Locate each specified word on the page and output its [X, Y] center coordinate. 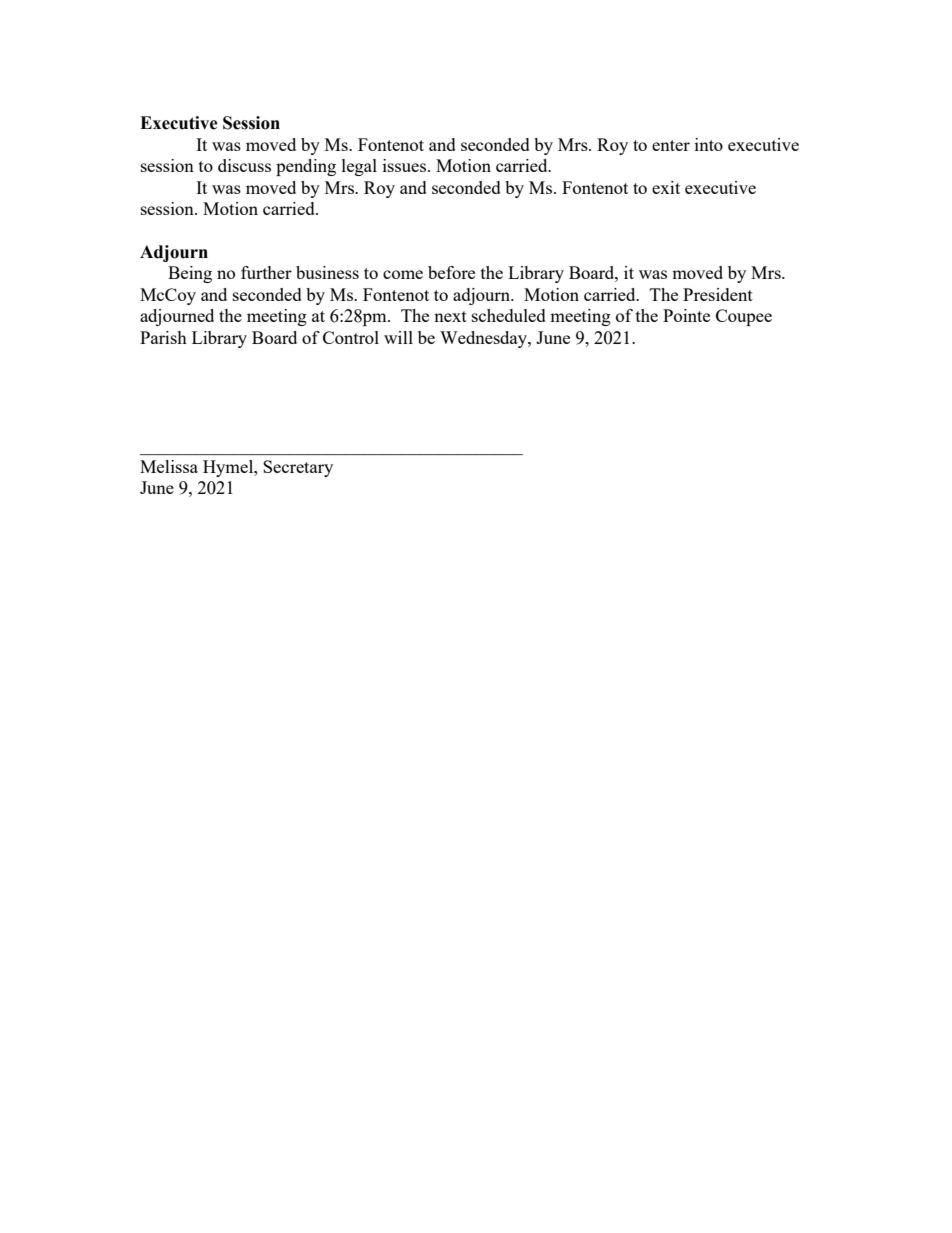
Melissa [169, 466]
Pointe [686, 315]
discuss [244, 165]
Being [190, 274]
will [398, 337]
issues [406, 165]
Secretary [298, 468]
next [450, 316]
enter [671, 145]
